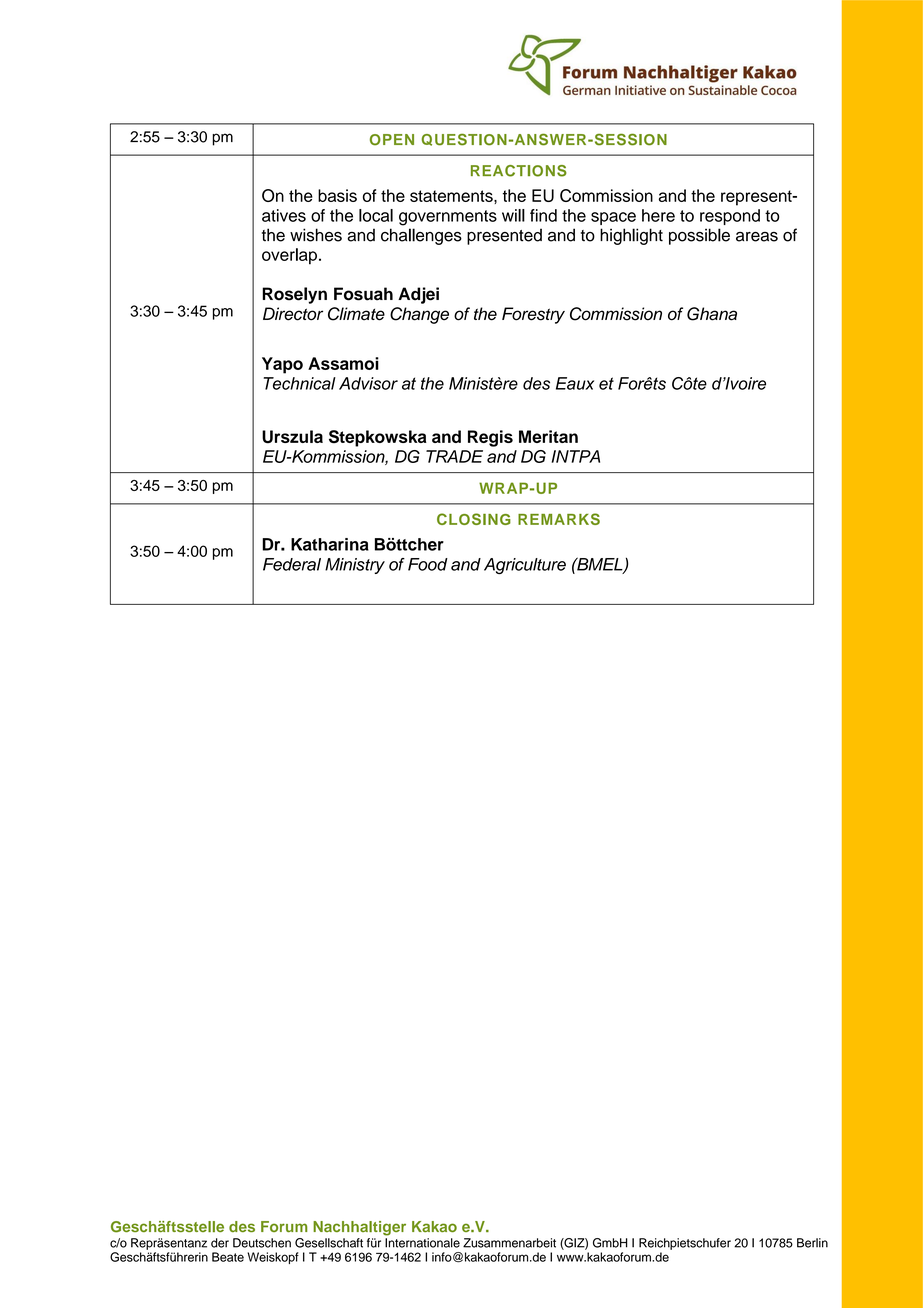  Describe the element at coordinates (292, 564) in the document. I see `Federal` at that location.
